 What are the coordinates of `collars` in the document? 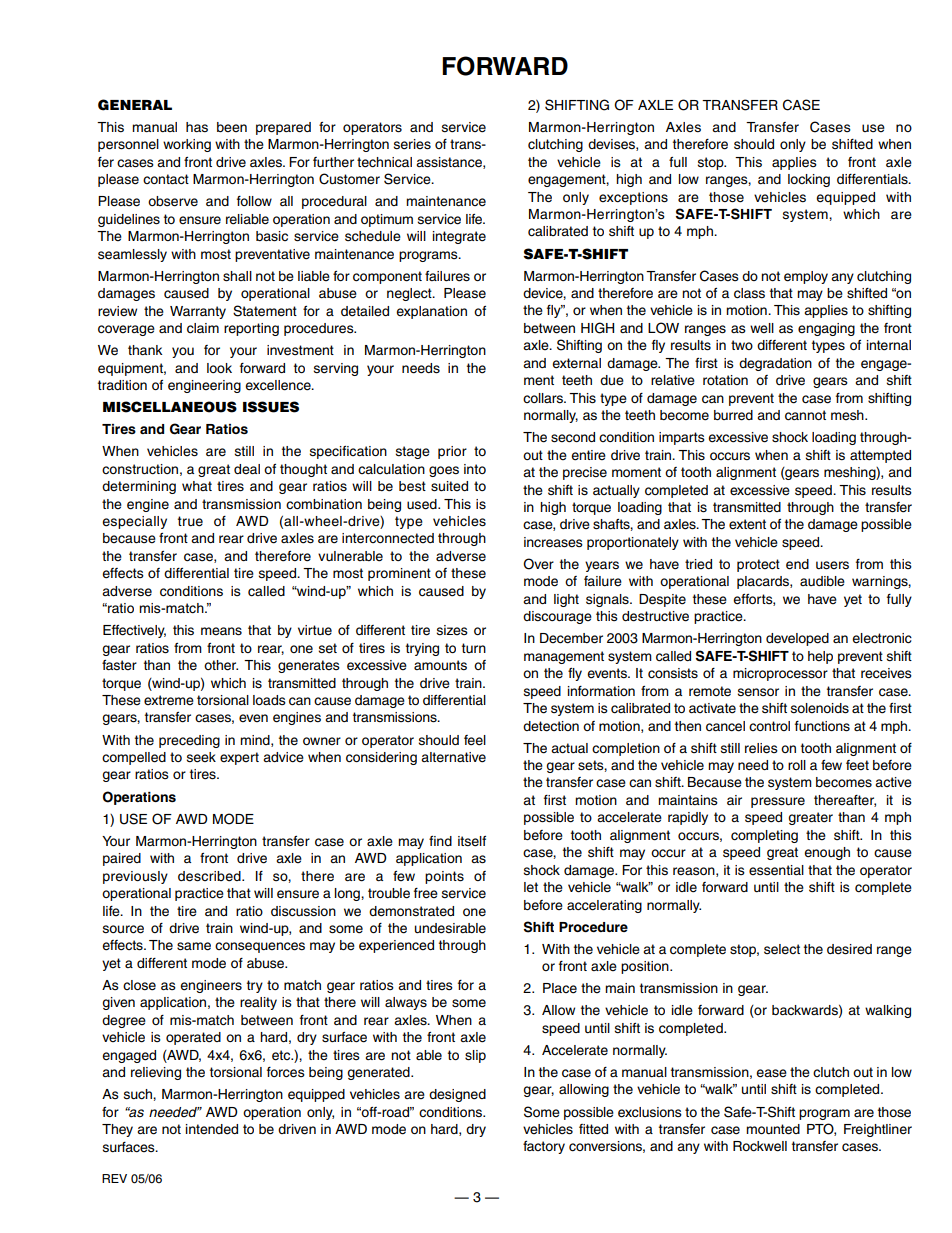 It's located at (544, 398).
